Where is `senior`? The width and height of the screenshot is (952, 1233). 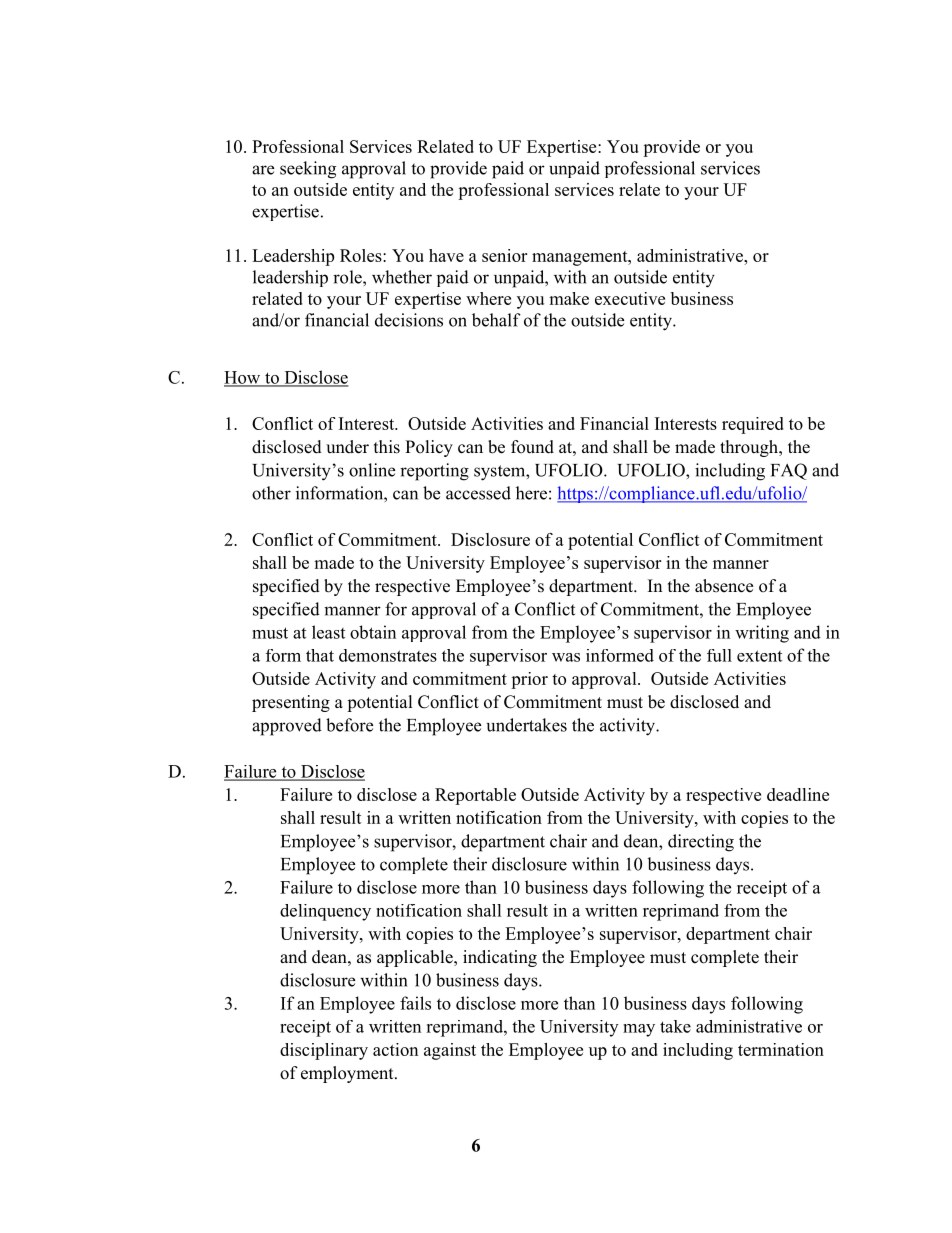 senior is located at coordinates (504, 255).
